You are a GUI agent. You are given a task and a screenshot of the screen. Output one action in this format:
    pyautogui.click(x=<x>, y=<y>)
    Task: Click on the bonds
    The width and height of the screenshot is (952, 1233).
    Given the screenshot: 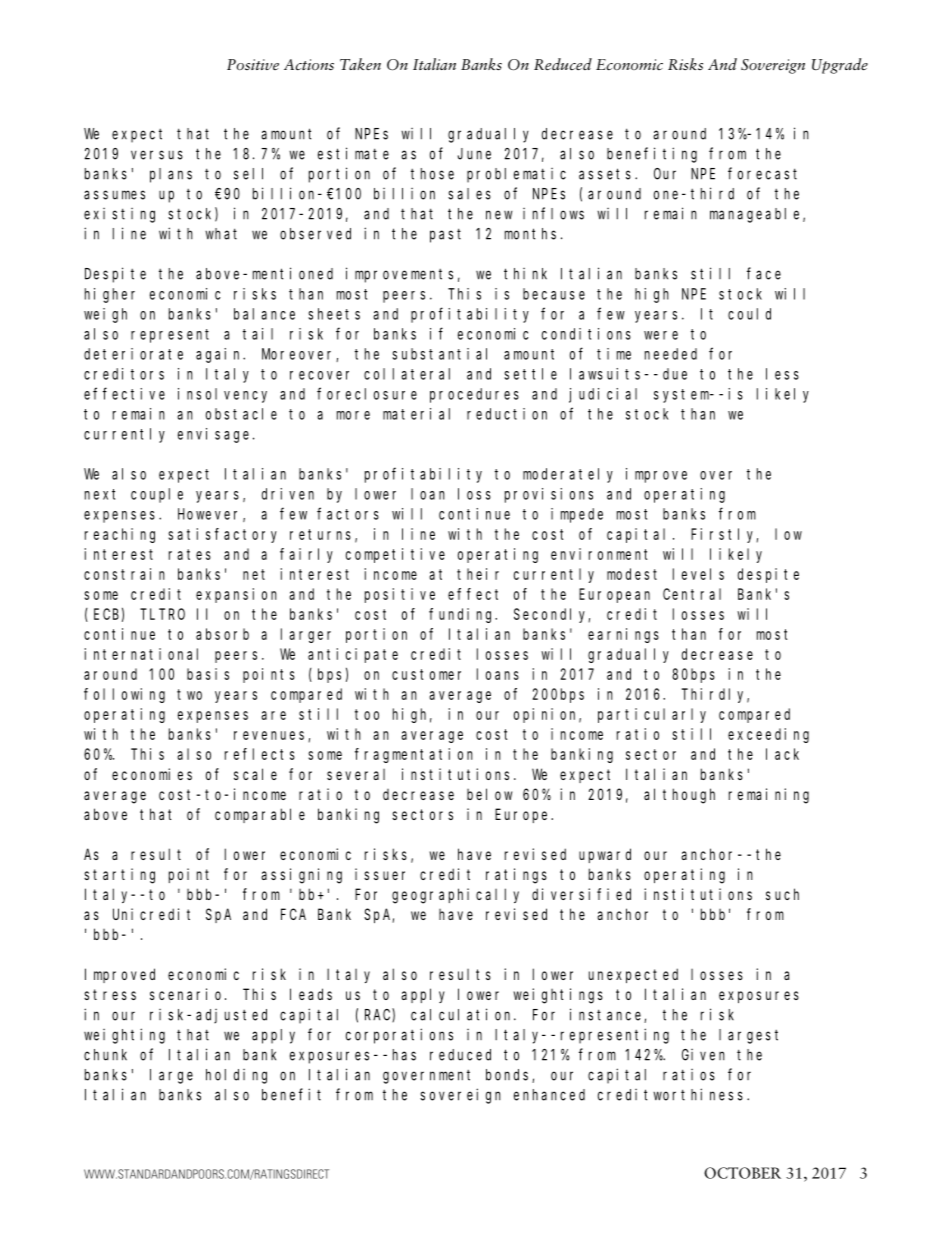 What is the action you would take?
    pyautogui.click(x=509, y=1076)
